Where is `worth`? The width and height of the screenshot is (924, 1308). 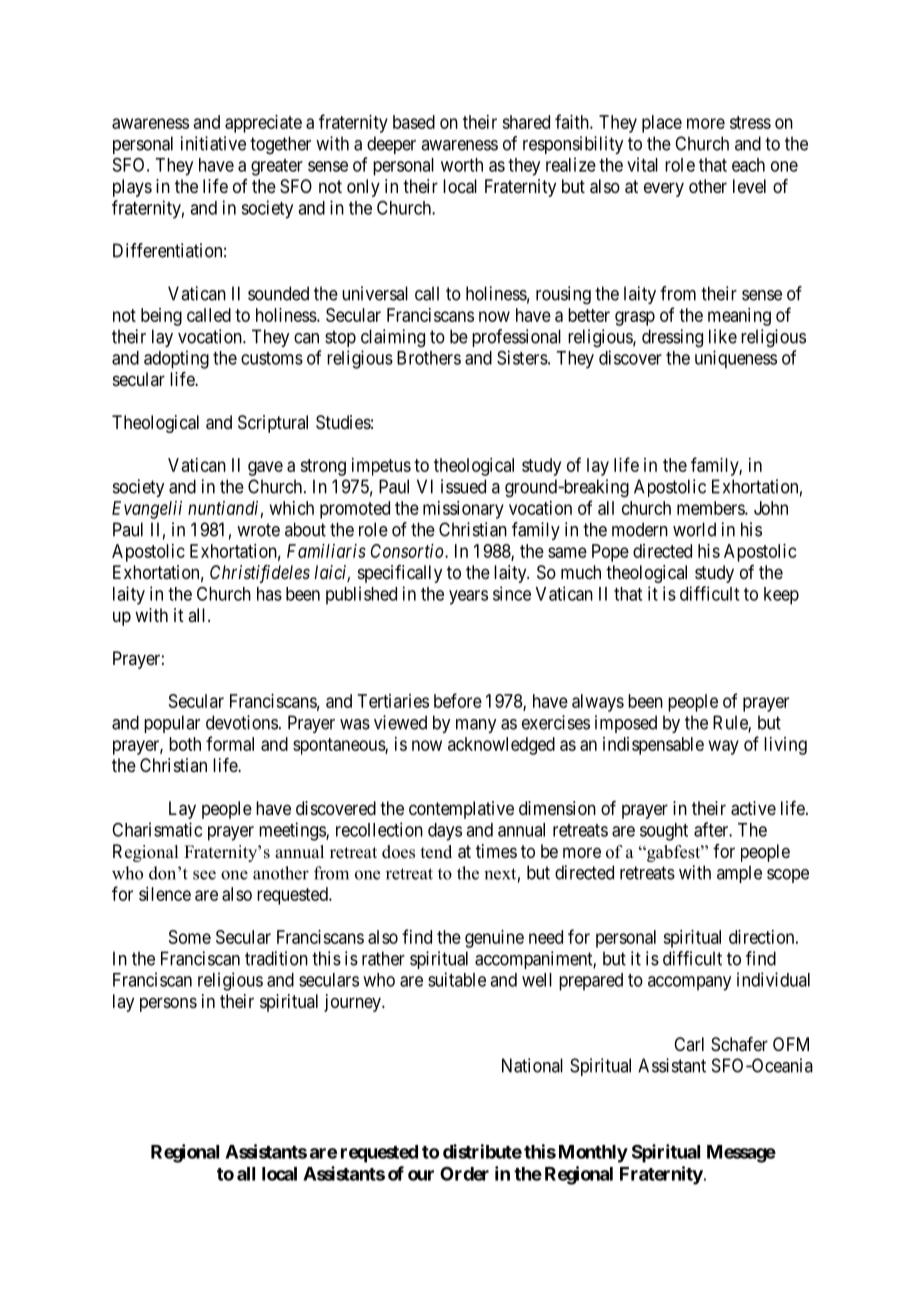 worth is located at coordinates (462, 165).
